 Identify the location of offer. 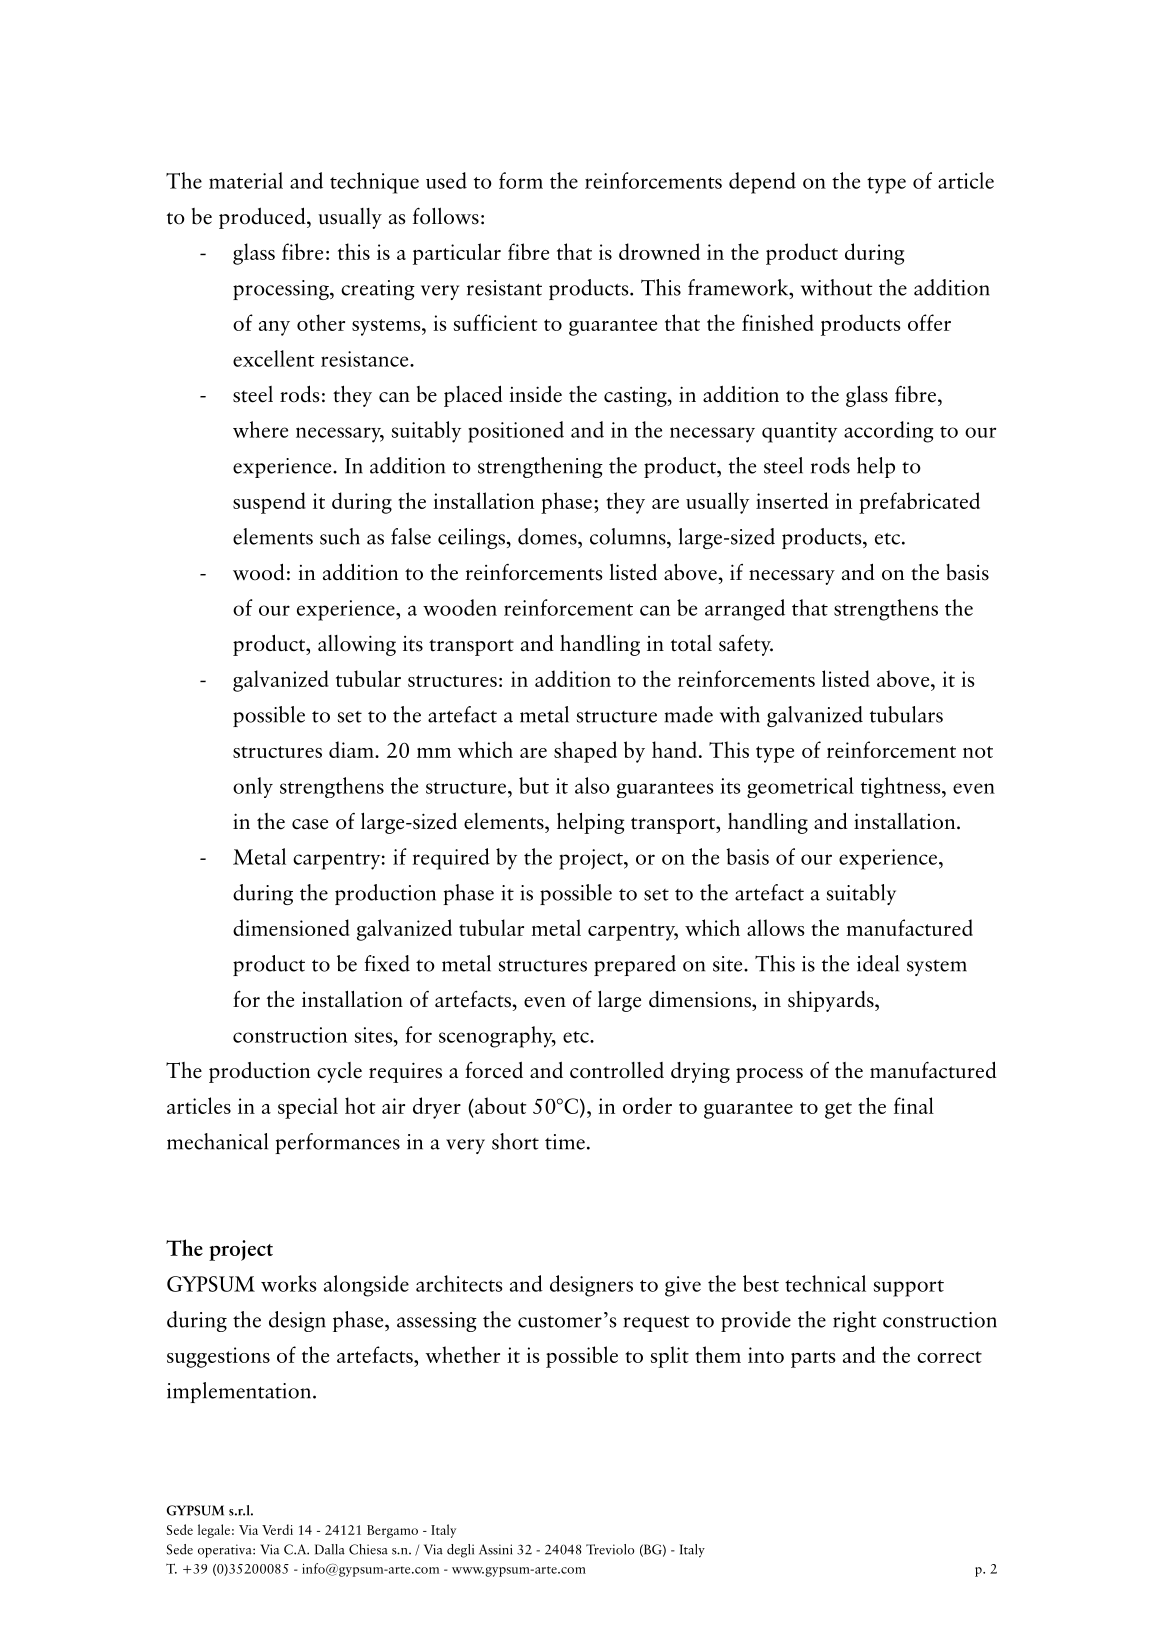
(929, 322).
